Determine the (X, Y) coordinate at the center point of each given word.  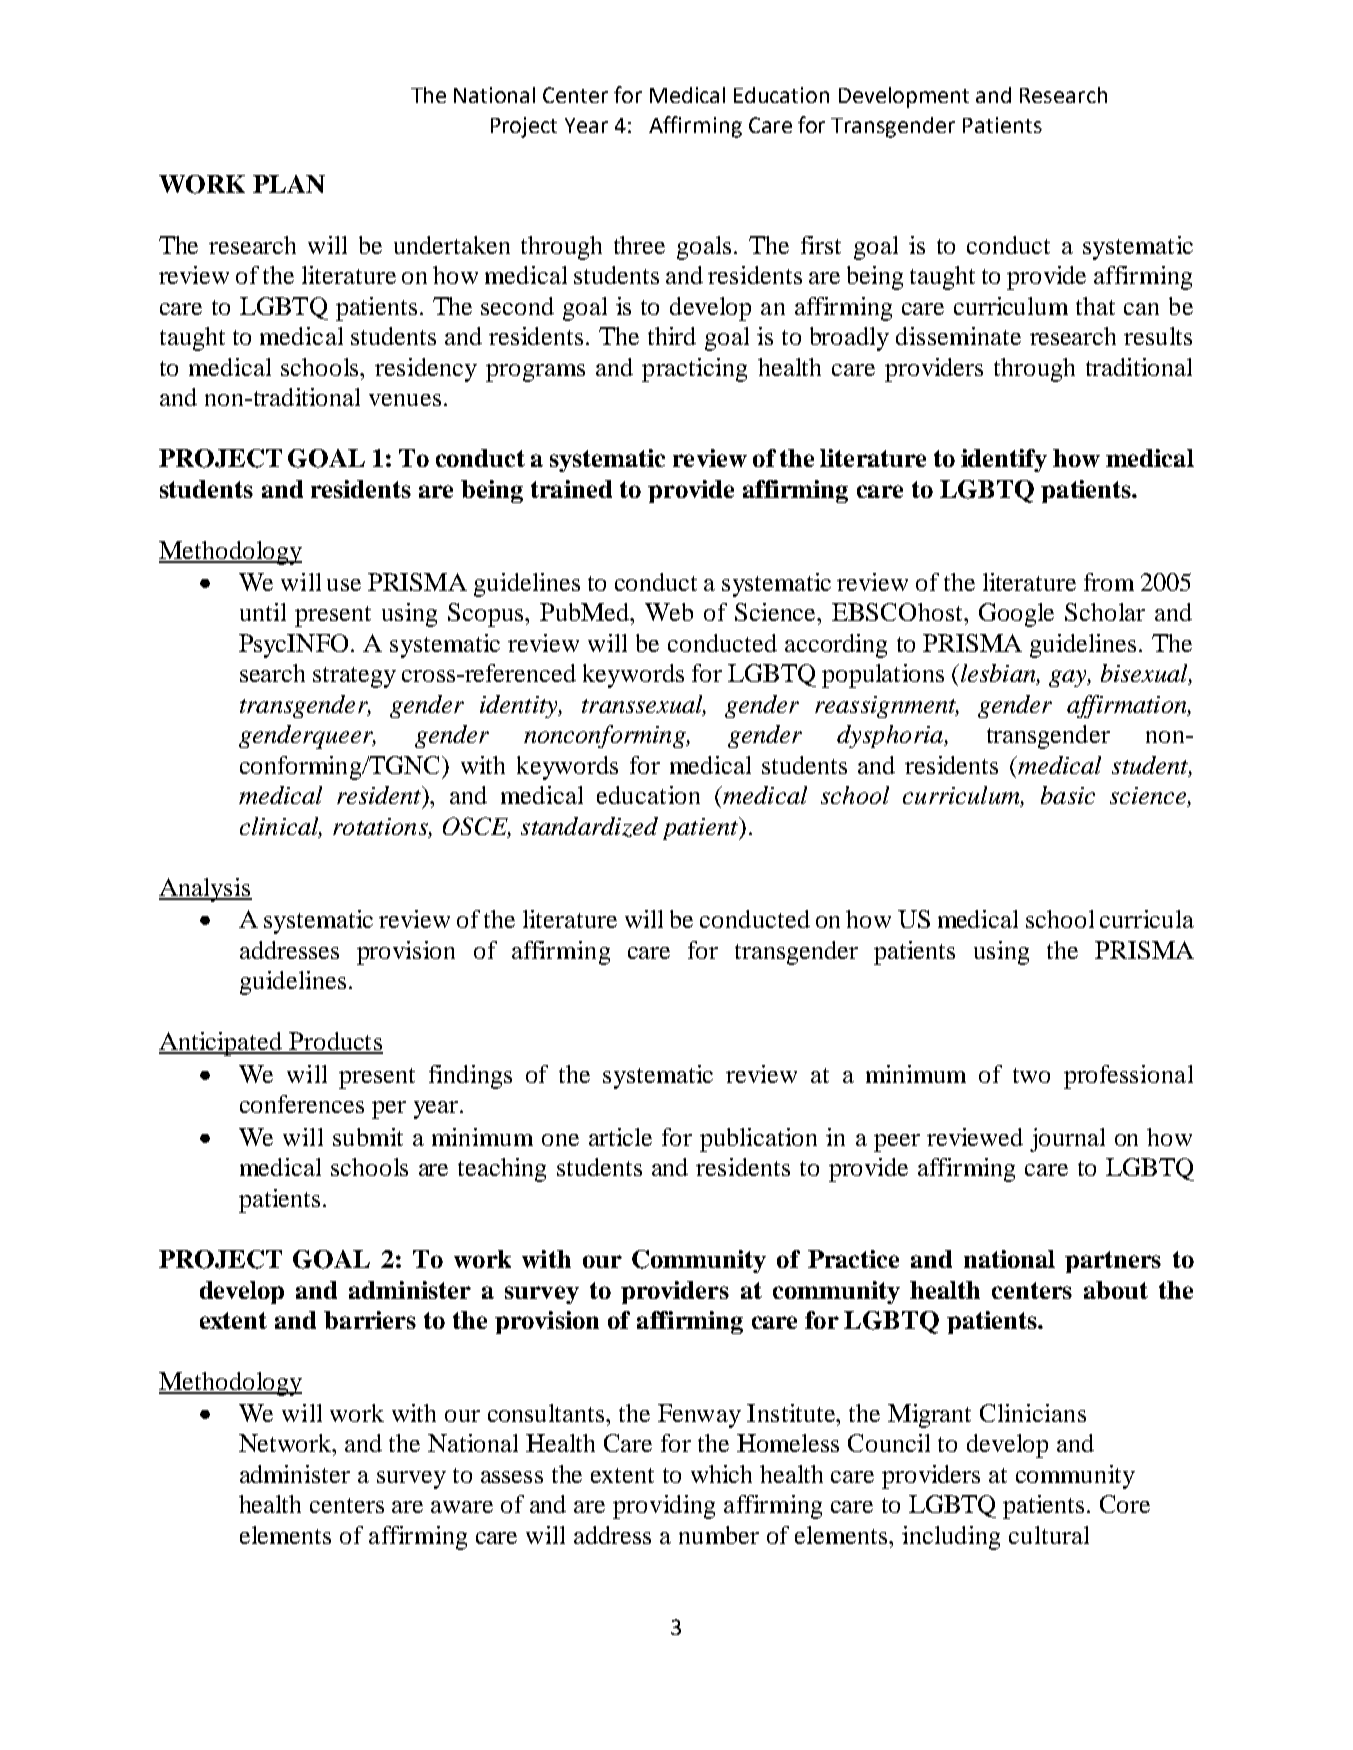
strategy (354, 677)
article (620, 1137)
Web (669, 612)
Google (1016, 615)
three (639, 245)
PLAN (289, 184)
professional (1128, 1077)
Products (335, 1042)
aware (462, 1507)
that (1095, 306)
